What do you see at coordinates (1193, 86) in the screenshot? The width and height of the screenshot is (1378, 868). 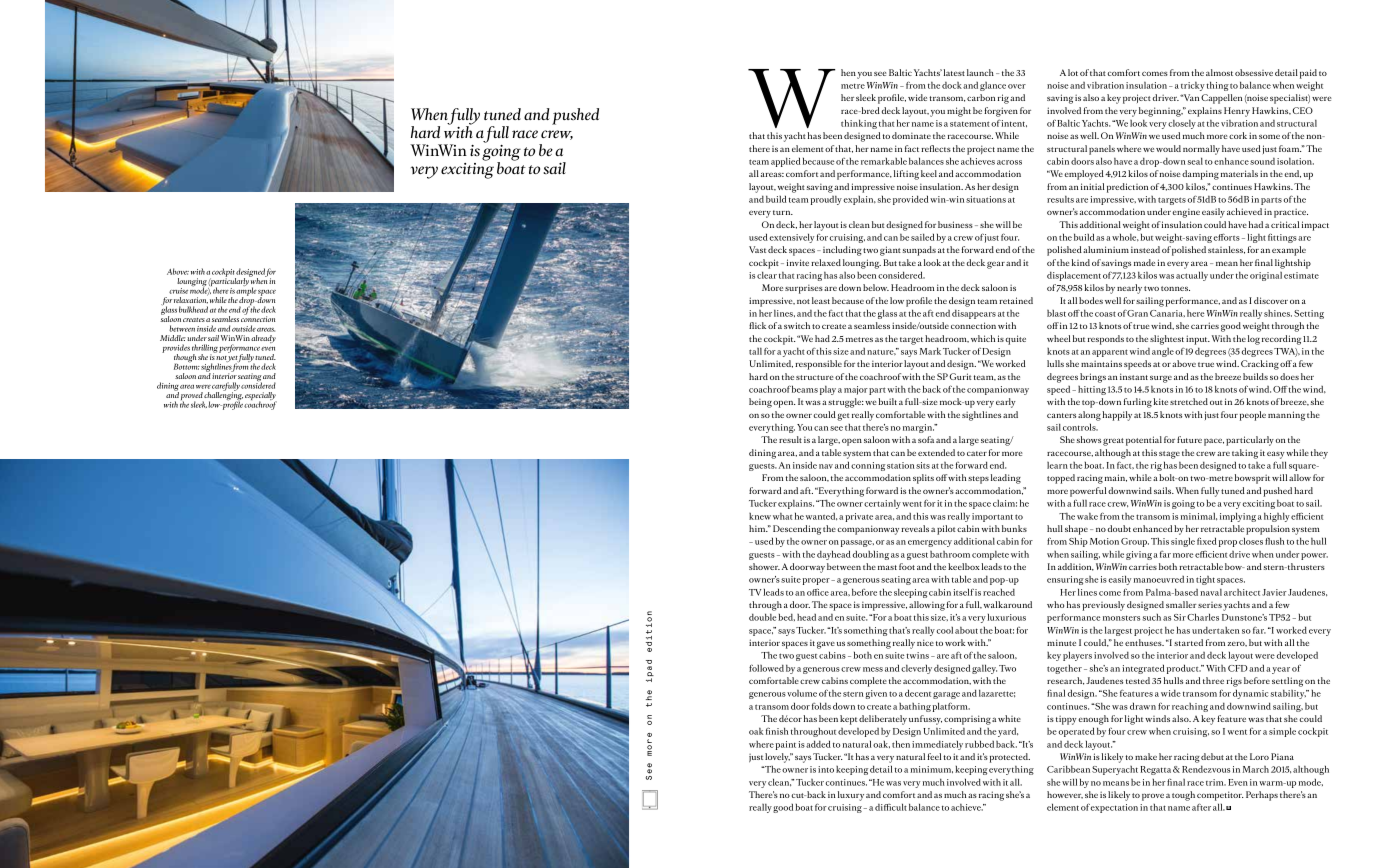 I see `tricky` at bounding box center [1193, 86].
